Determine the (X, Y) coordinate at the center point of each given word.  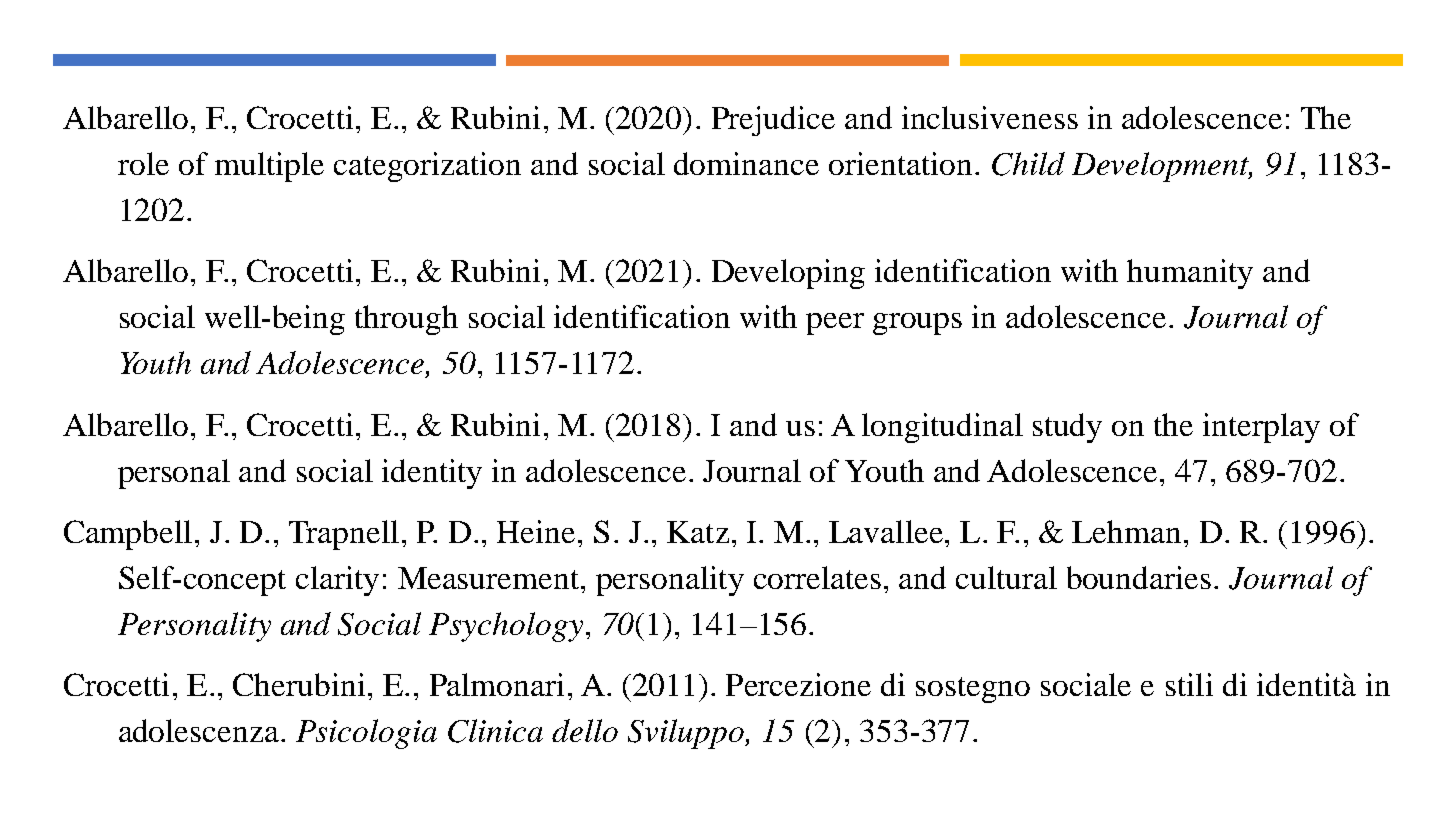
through (406, 320)
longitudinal (942, 428)
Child (1028, 164)
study (1067, 428)
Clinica (495, 731)
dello (585, 730)
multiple (269, 167)
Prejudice (773, 121)
